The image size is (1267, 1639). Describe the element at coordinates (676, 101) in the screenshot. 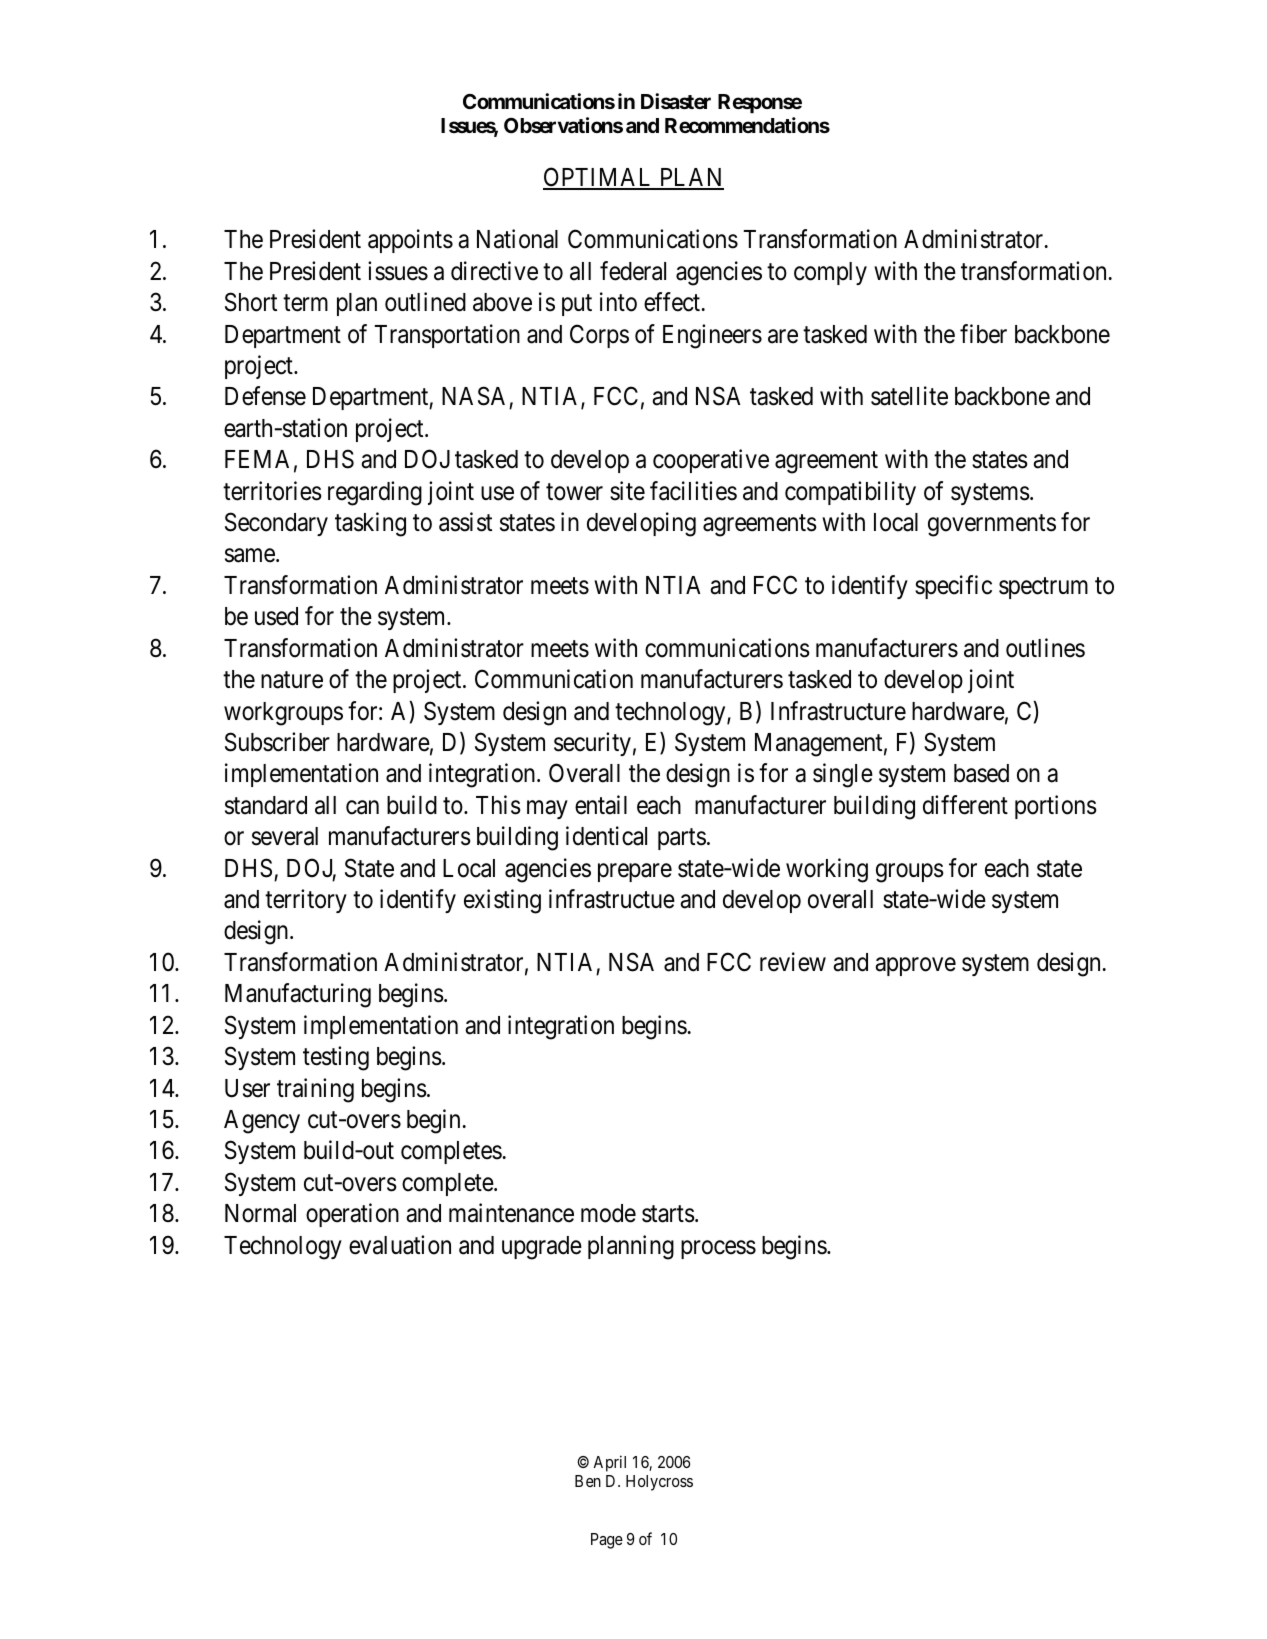

I see `Disaster` at that location.
